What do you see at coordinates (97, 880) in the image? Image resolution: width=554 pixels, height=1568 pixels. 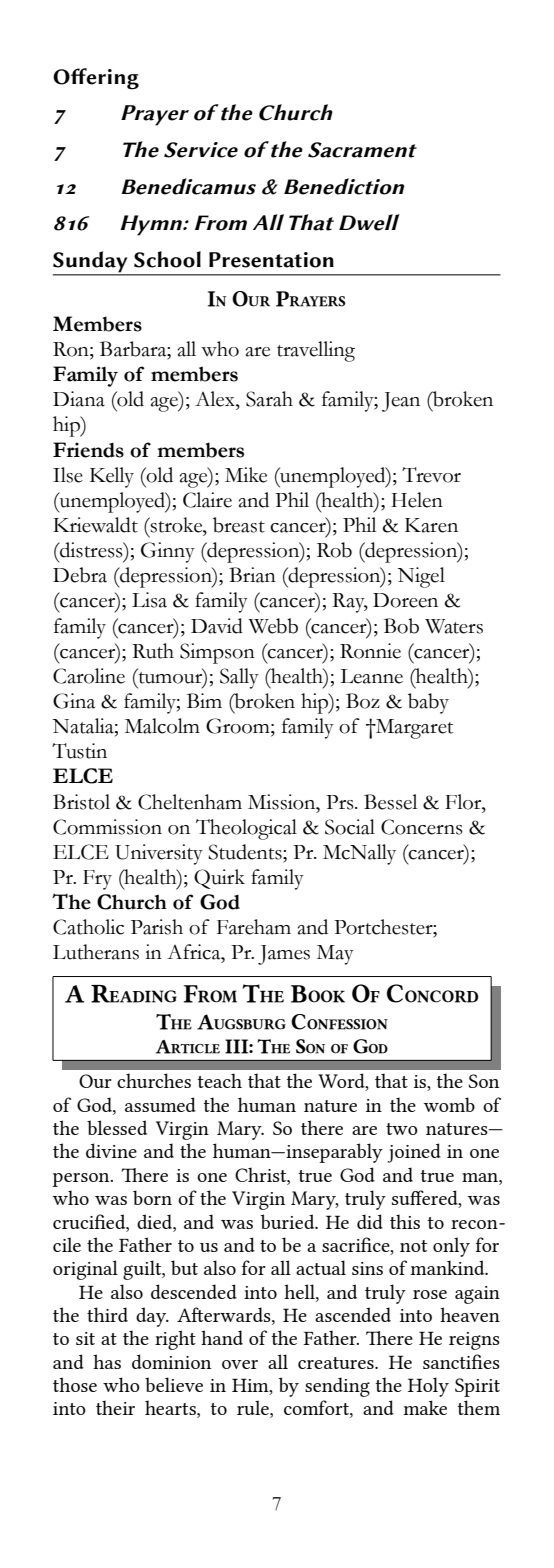 I see `Fry` at bounding box center [97, 880].
